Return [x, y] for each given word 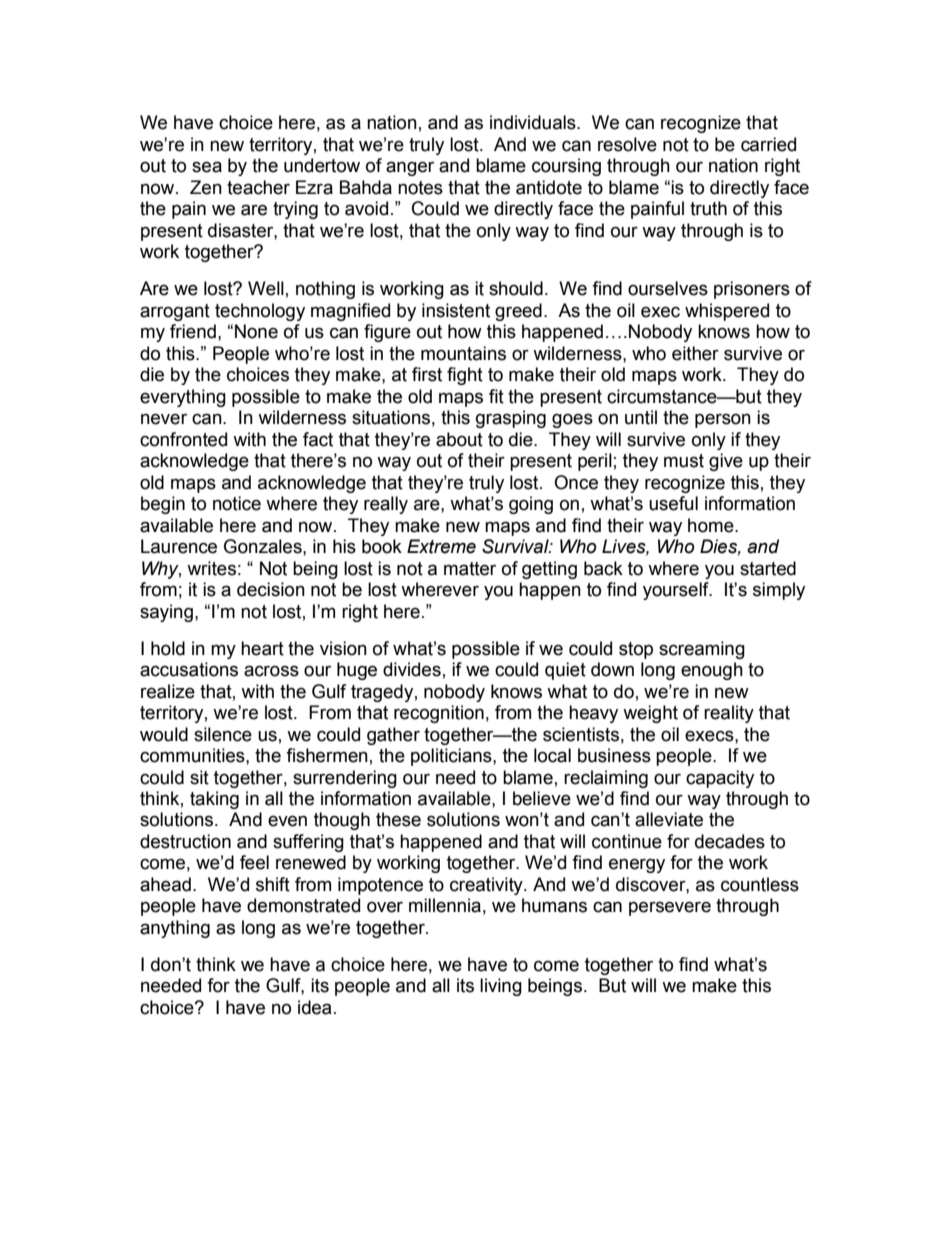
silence [223, 734]
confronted [183, 439]
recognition [439, 714]
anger [410, 168]
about [459, 439]
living [501, 987]
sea [207, 167]
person [723, 420]
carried [768, 144]
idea [315, 1007]
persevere [670, 908]
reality [729, 714]
